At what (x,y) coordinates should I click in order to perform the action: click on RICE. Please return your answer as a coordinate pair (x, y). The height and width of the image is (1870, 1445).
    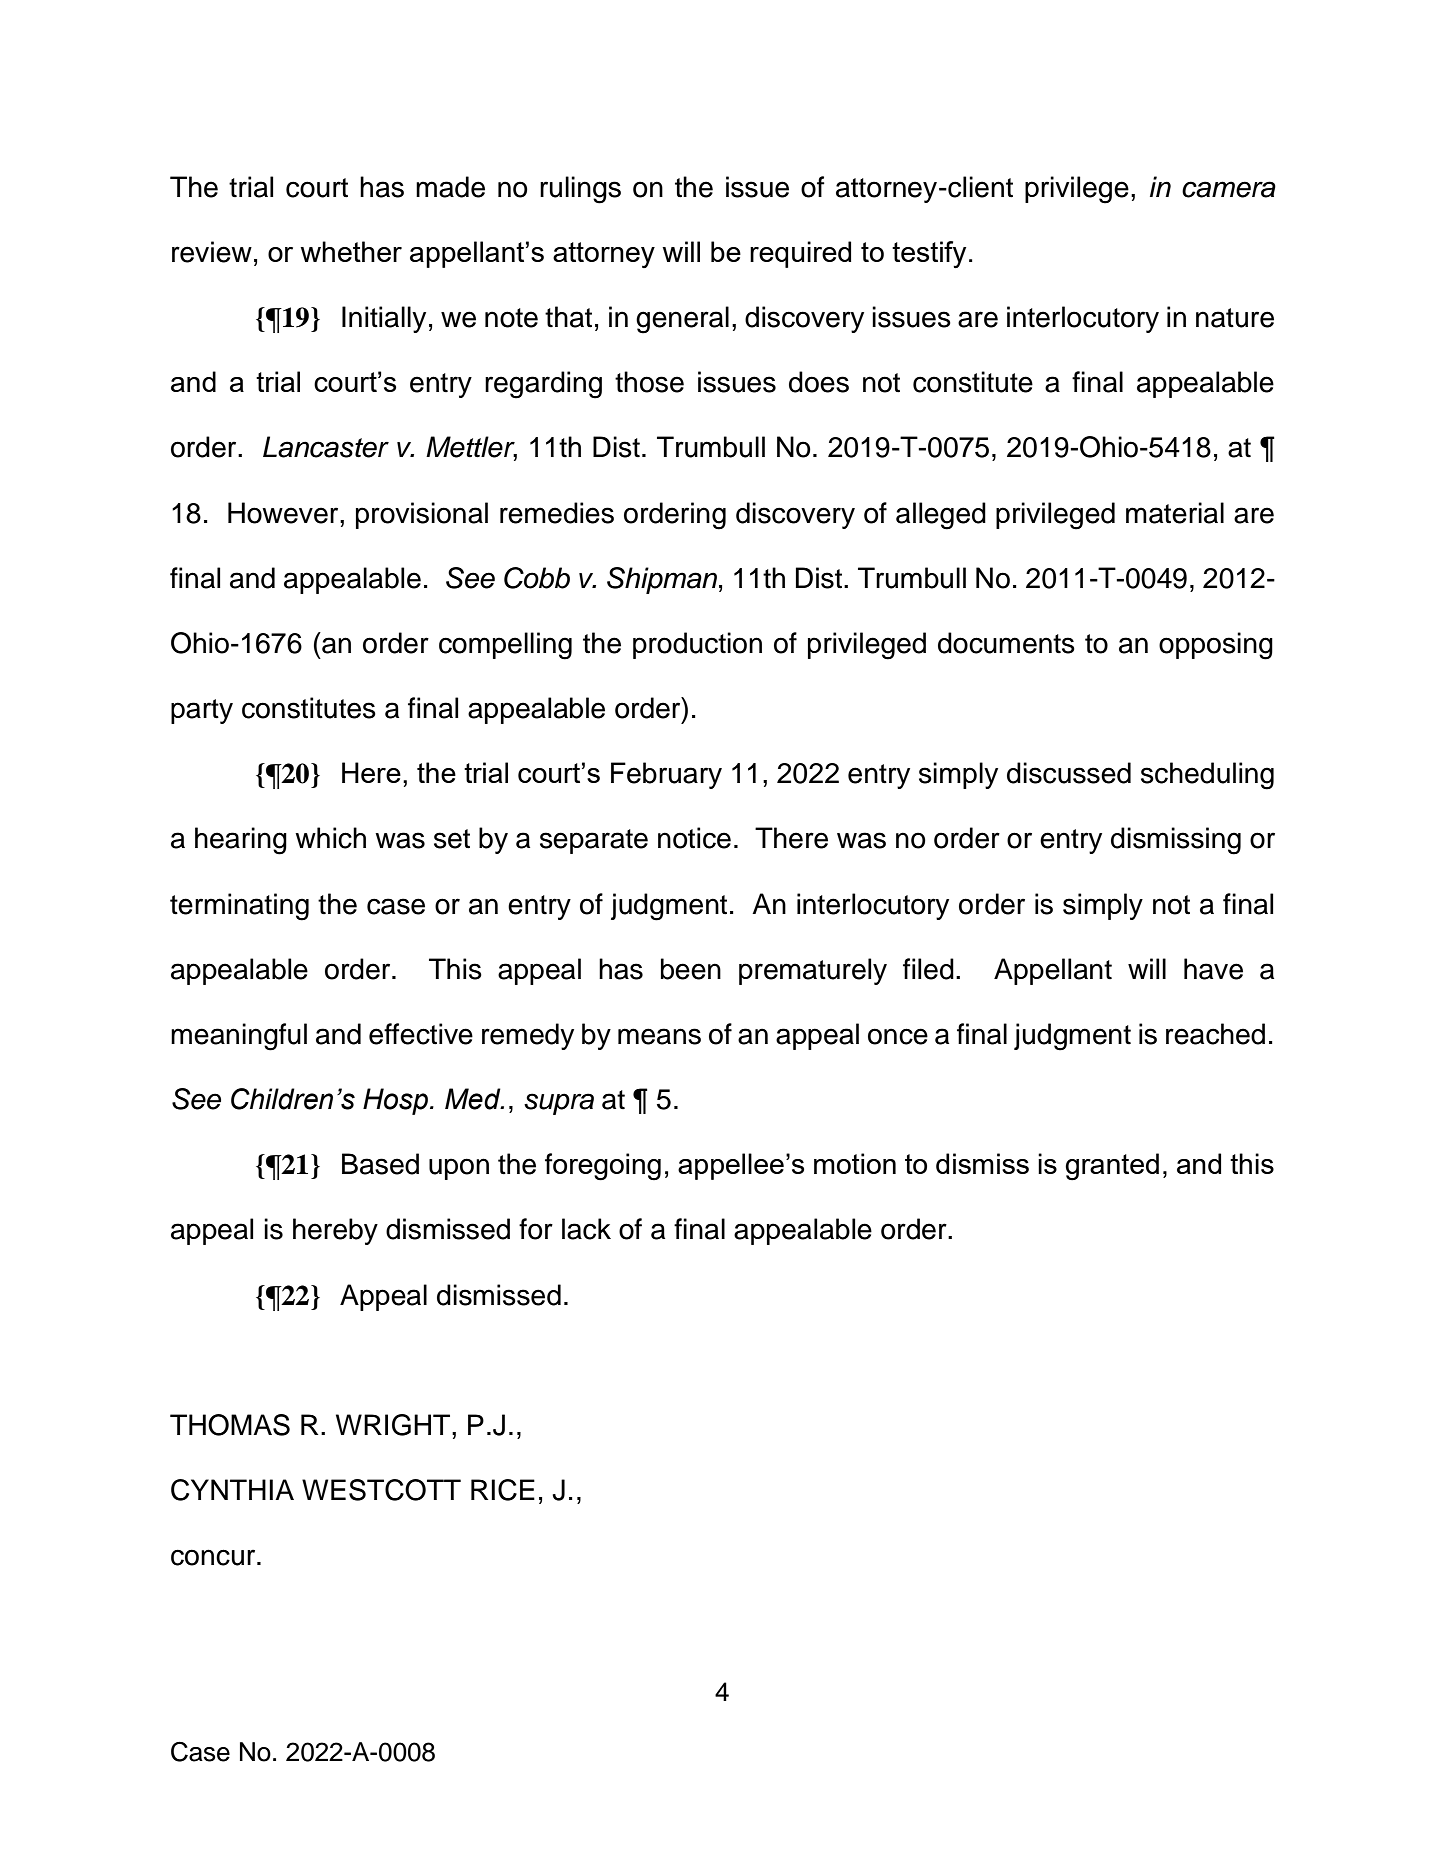
    Looking at the image, I should click on (503, 1490).
